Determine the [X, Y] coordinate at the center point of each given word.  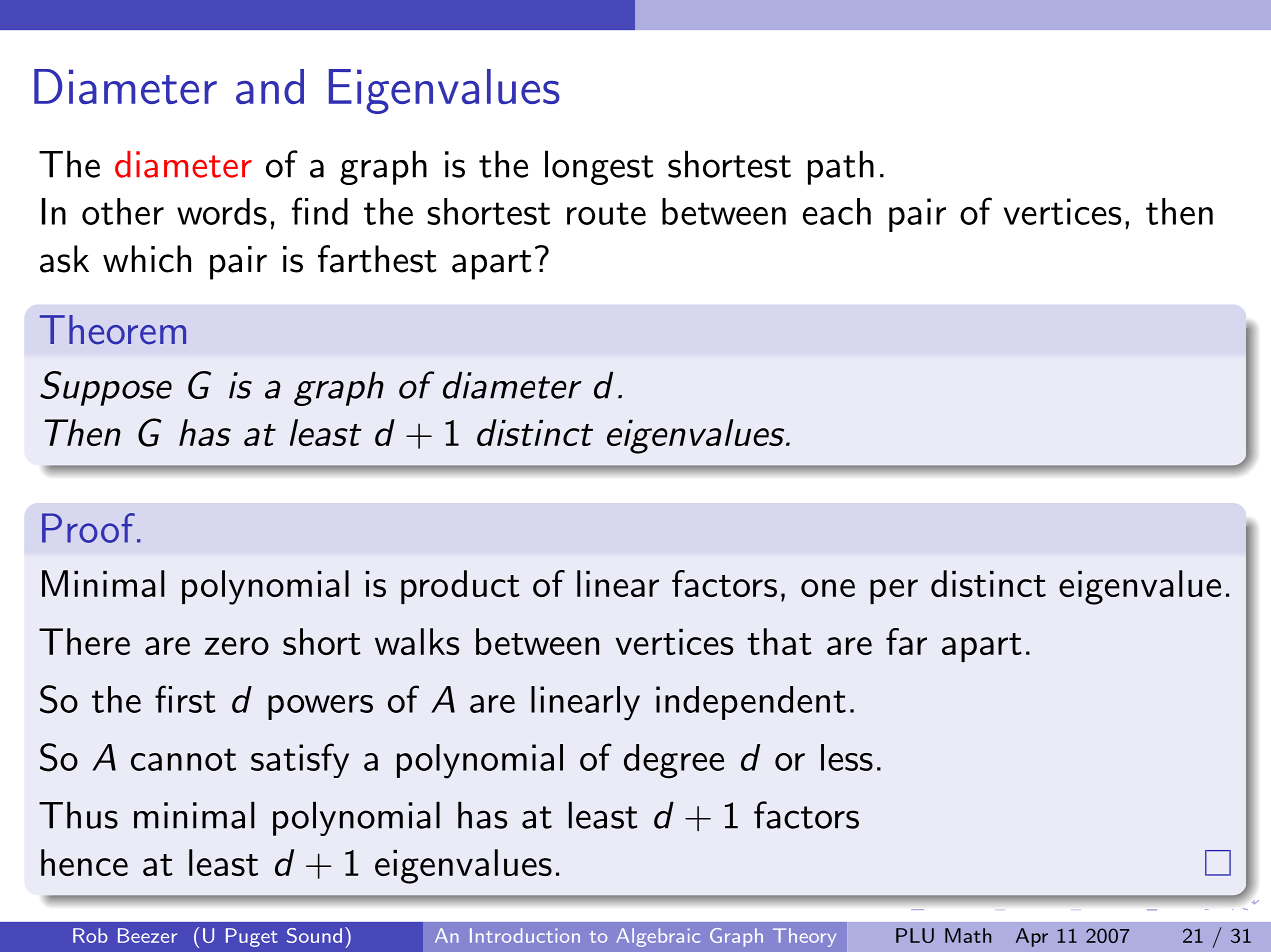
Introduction [525, 935]
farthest [377, 259]
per [894, 591]
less [847, 757]
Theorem [113, 330]
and [270, 86]
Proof [88, 528]
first [185, 699]
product [460, 587]
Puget [252, 937]
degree [674, 761]
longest [599, 167]
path [841, 167]
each [837, 211]
